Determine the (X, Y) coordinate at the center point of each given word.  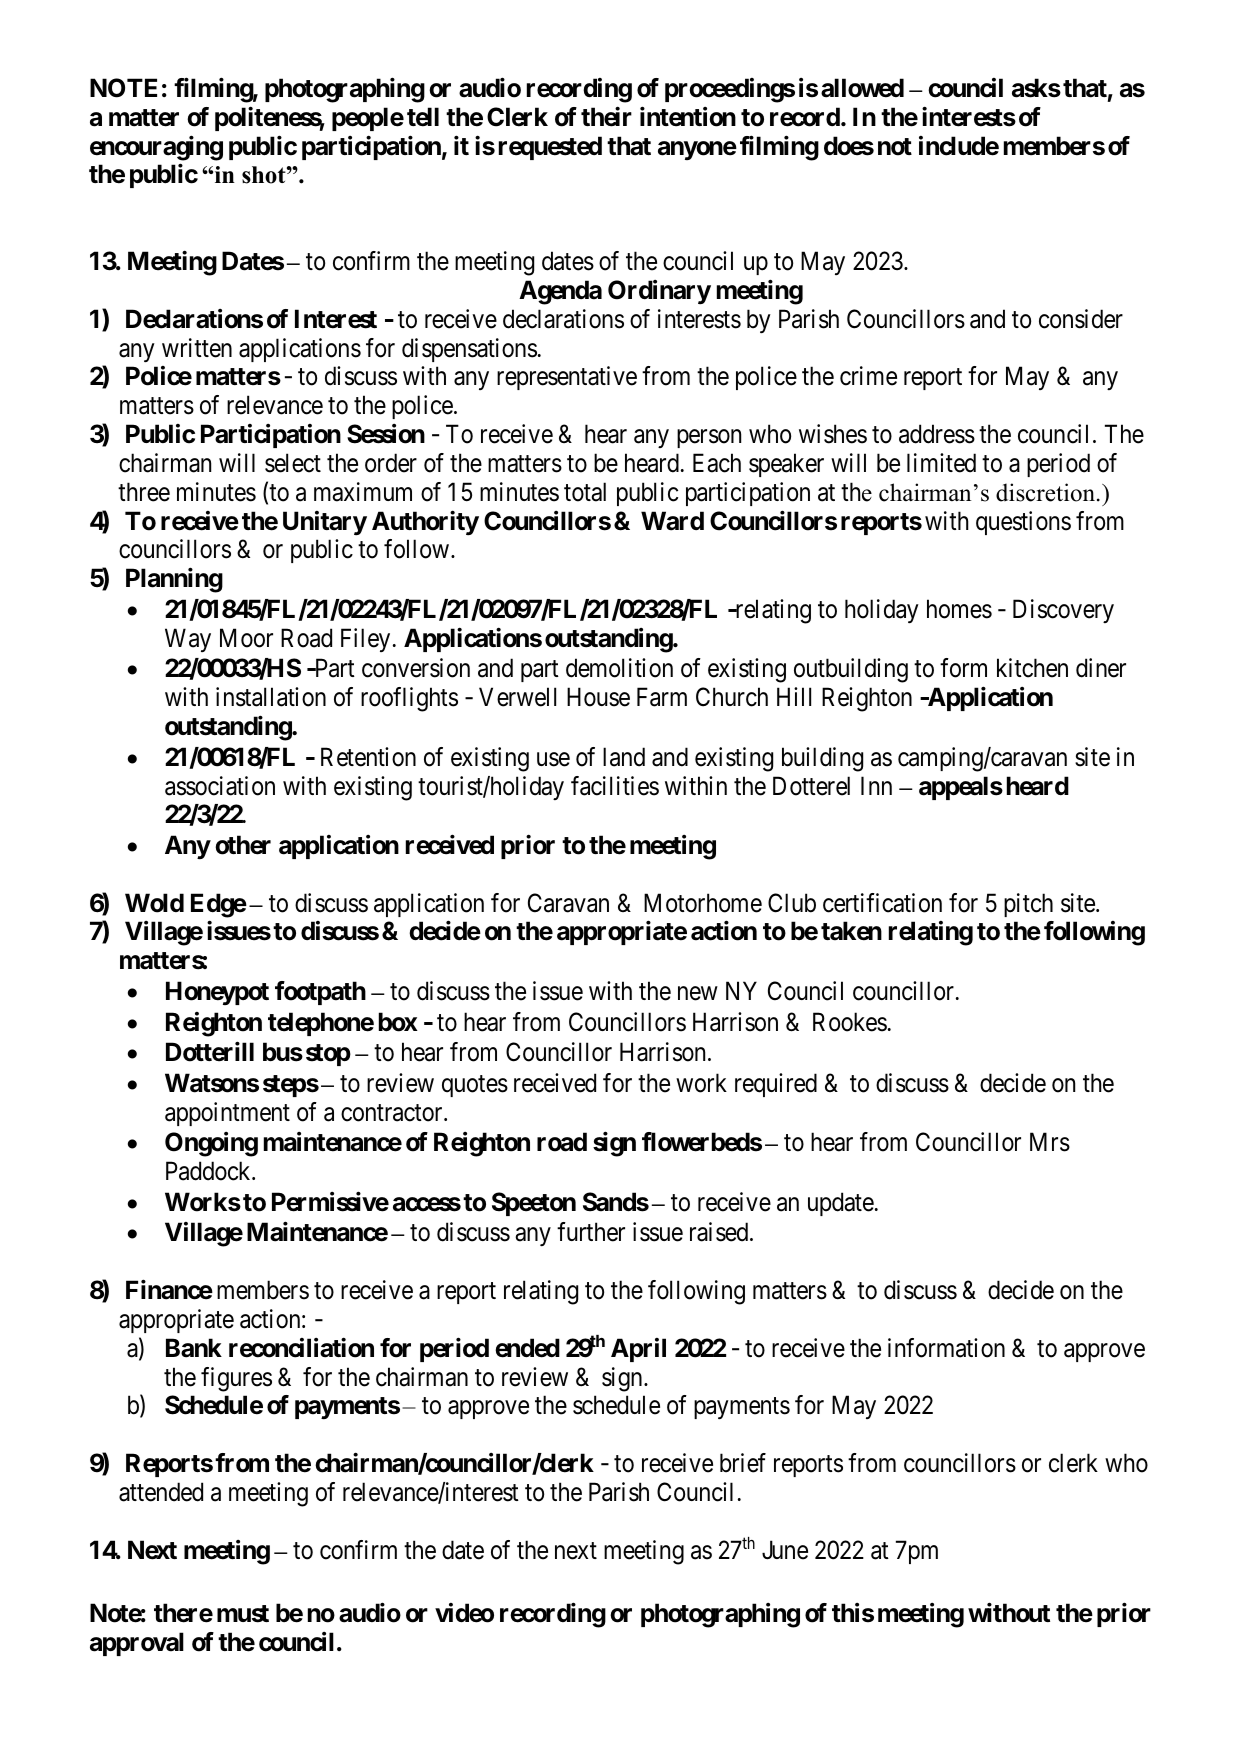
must (243, 1614)
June (785, 1550)
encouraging (156, 148)
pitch (1028, 905)
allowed (862, 88)
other (243, 845)
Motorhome (703, 903)
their (606, 116)
